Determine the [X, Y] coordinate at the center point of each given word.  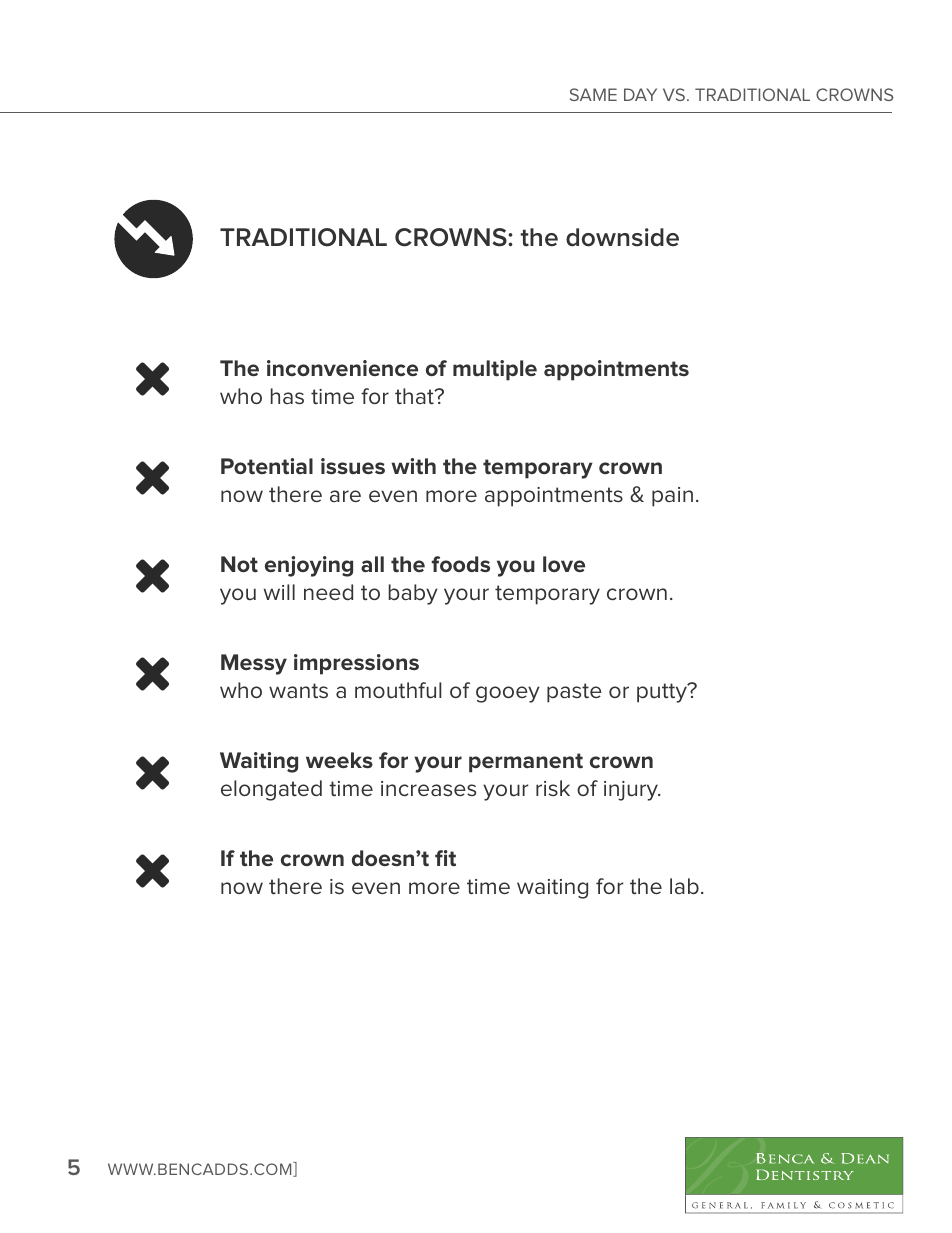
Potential [267, 466]
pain [672, 497]
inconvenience [342, 368]
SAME [593, 94]
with [413, 466]
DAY [640, 94]
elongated [271, 790]
